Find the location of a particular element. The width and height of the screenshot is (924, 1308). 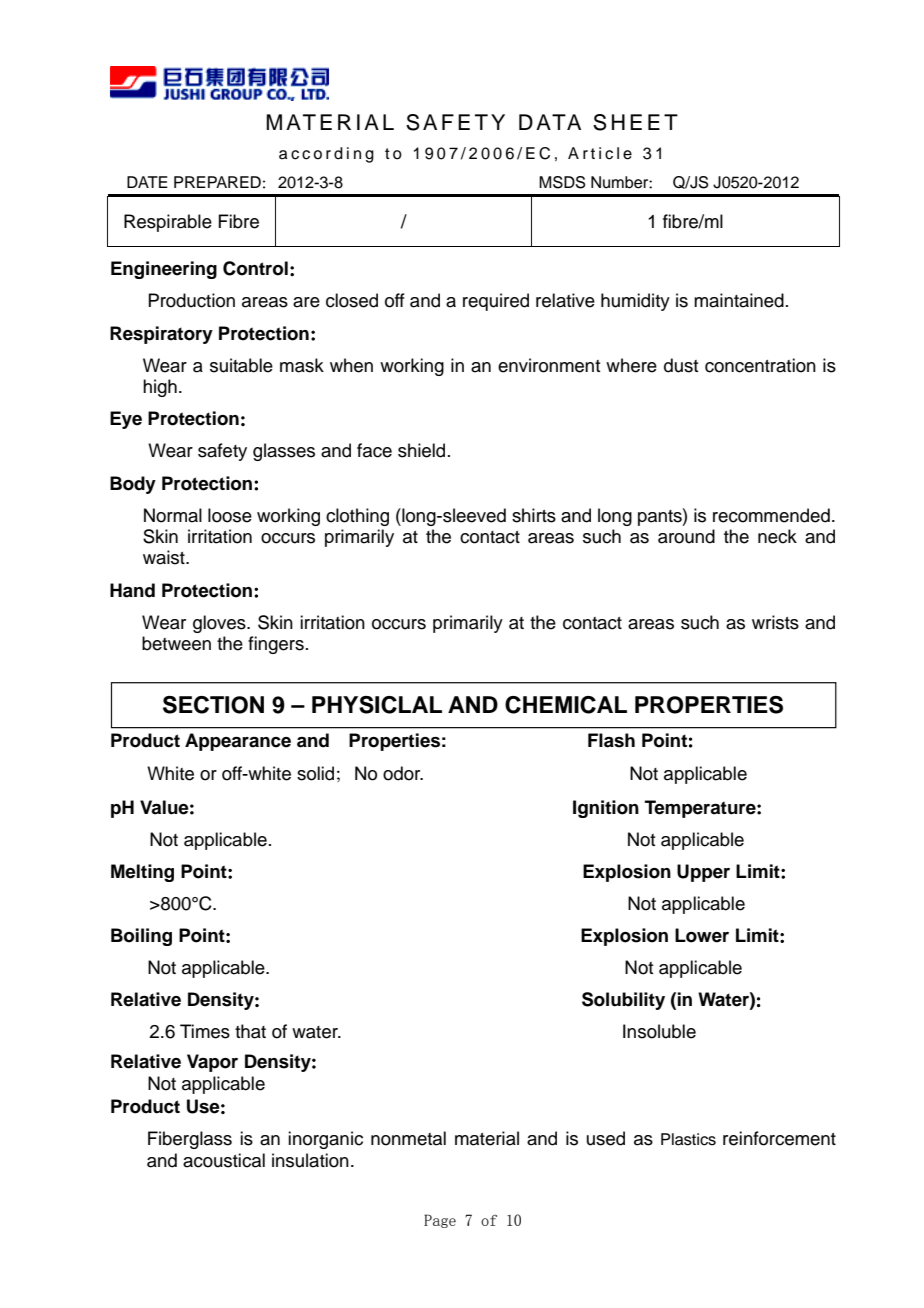

Page is located at coordinates (440, 1221).
